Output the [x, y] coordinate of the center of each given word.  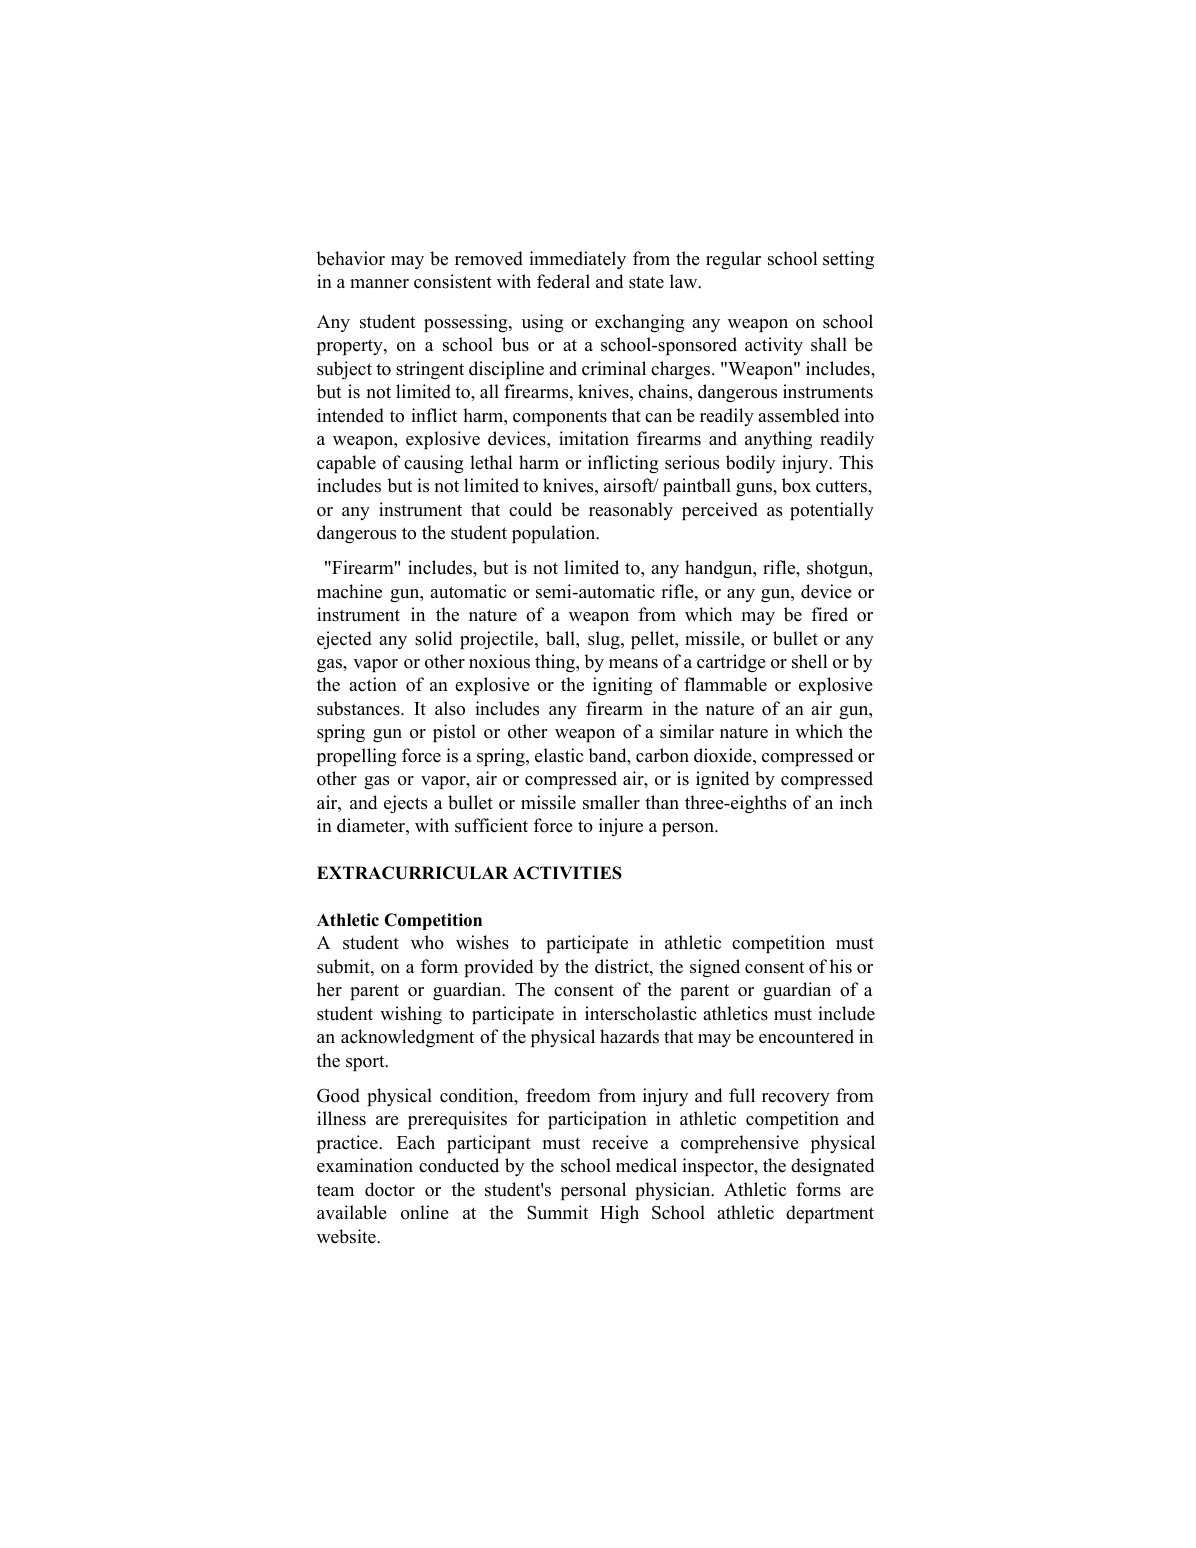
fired [830, 614]
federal [563, 281]
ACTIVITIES [567, 873]
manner [379, 284]
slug [605, 640]
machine [349, 591]
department [830, 1214]
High [619, 1214]
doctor [390, 1189]
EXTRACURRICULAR [412, 873]
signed [715, 968]
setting [848, 260]
